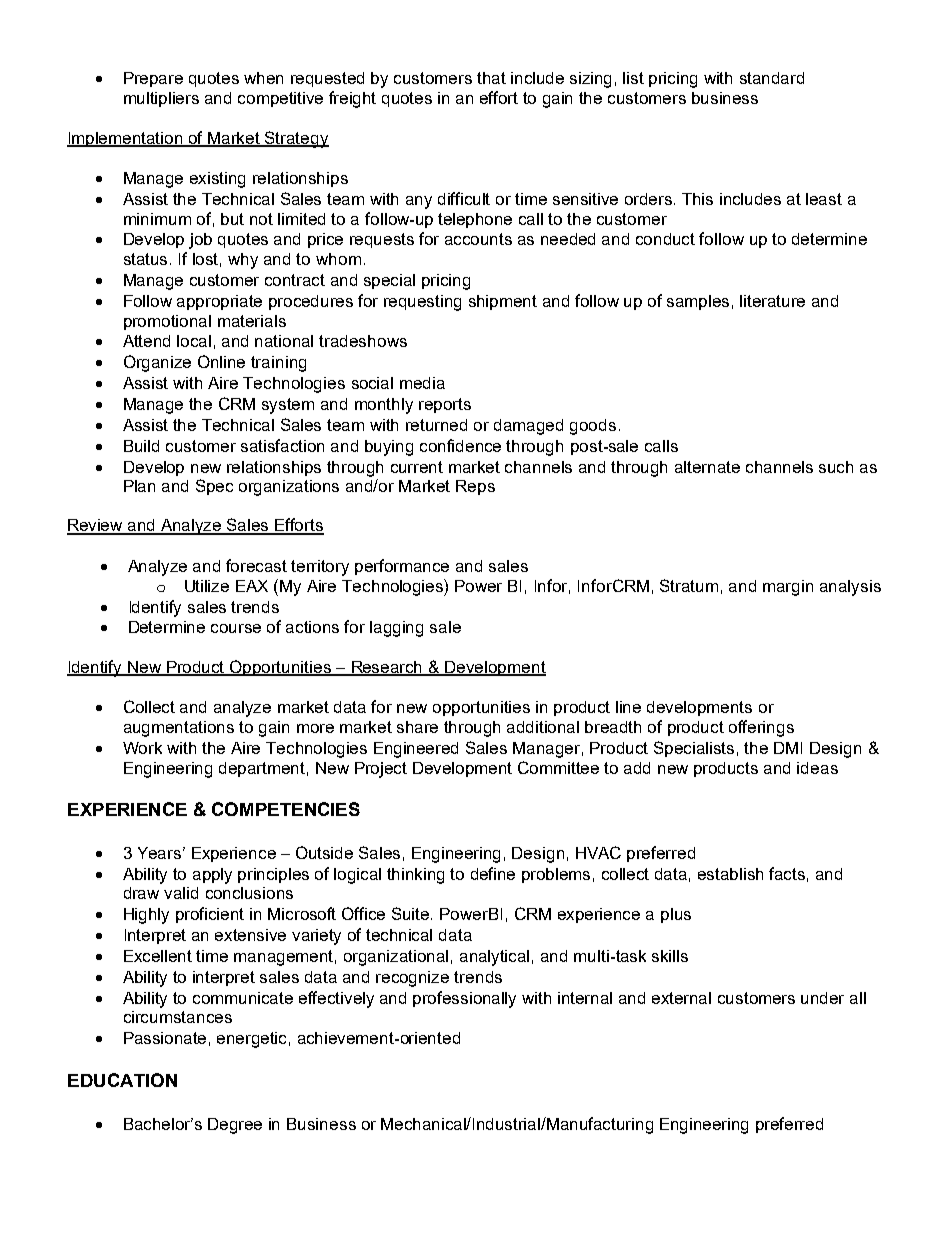 The height and width of the screenshot is (1233, 952). I want to click on Reps, so click(475, 487).
